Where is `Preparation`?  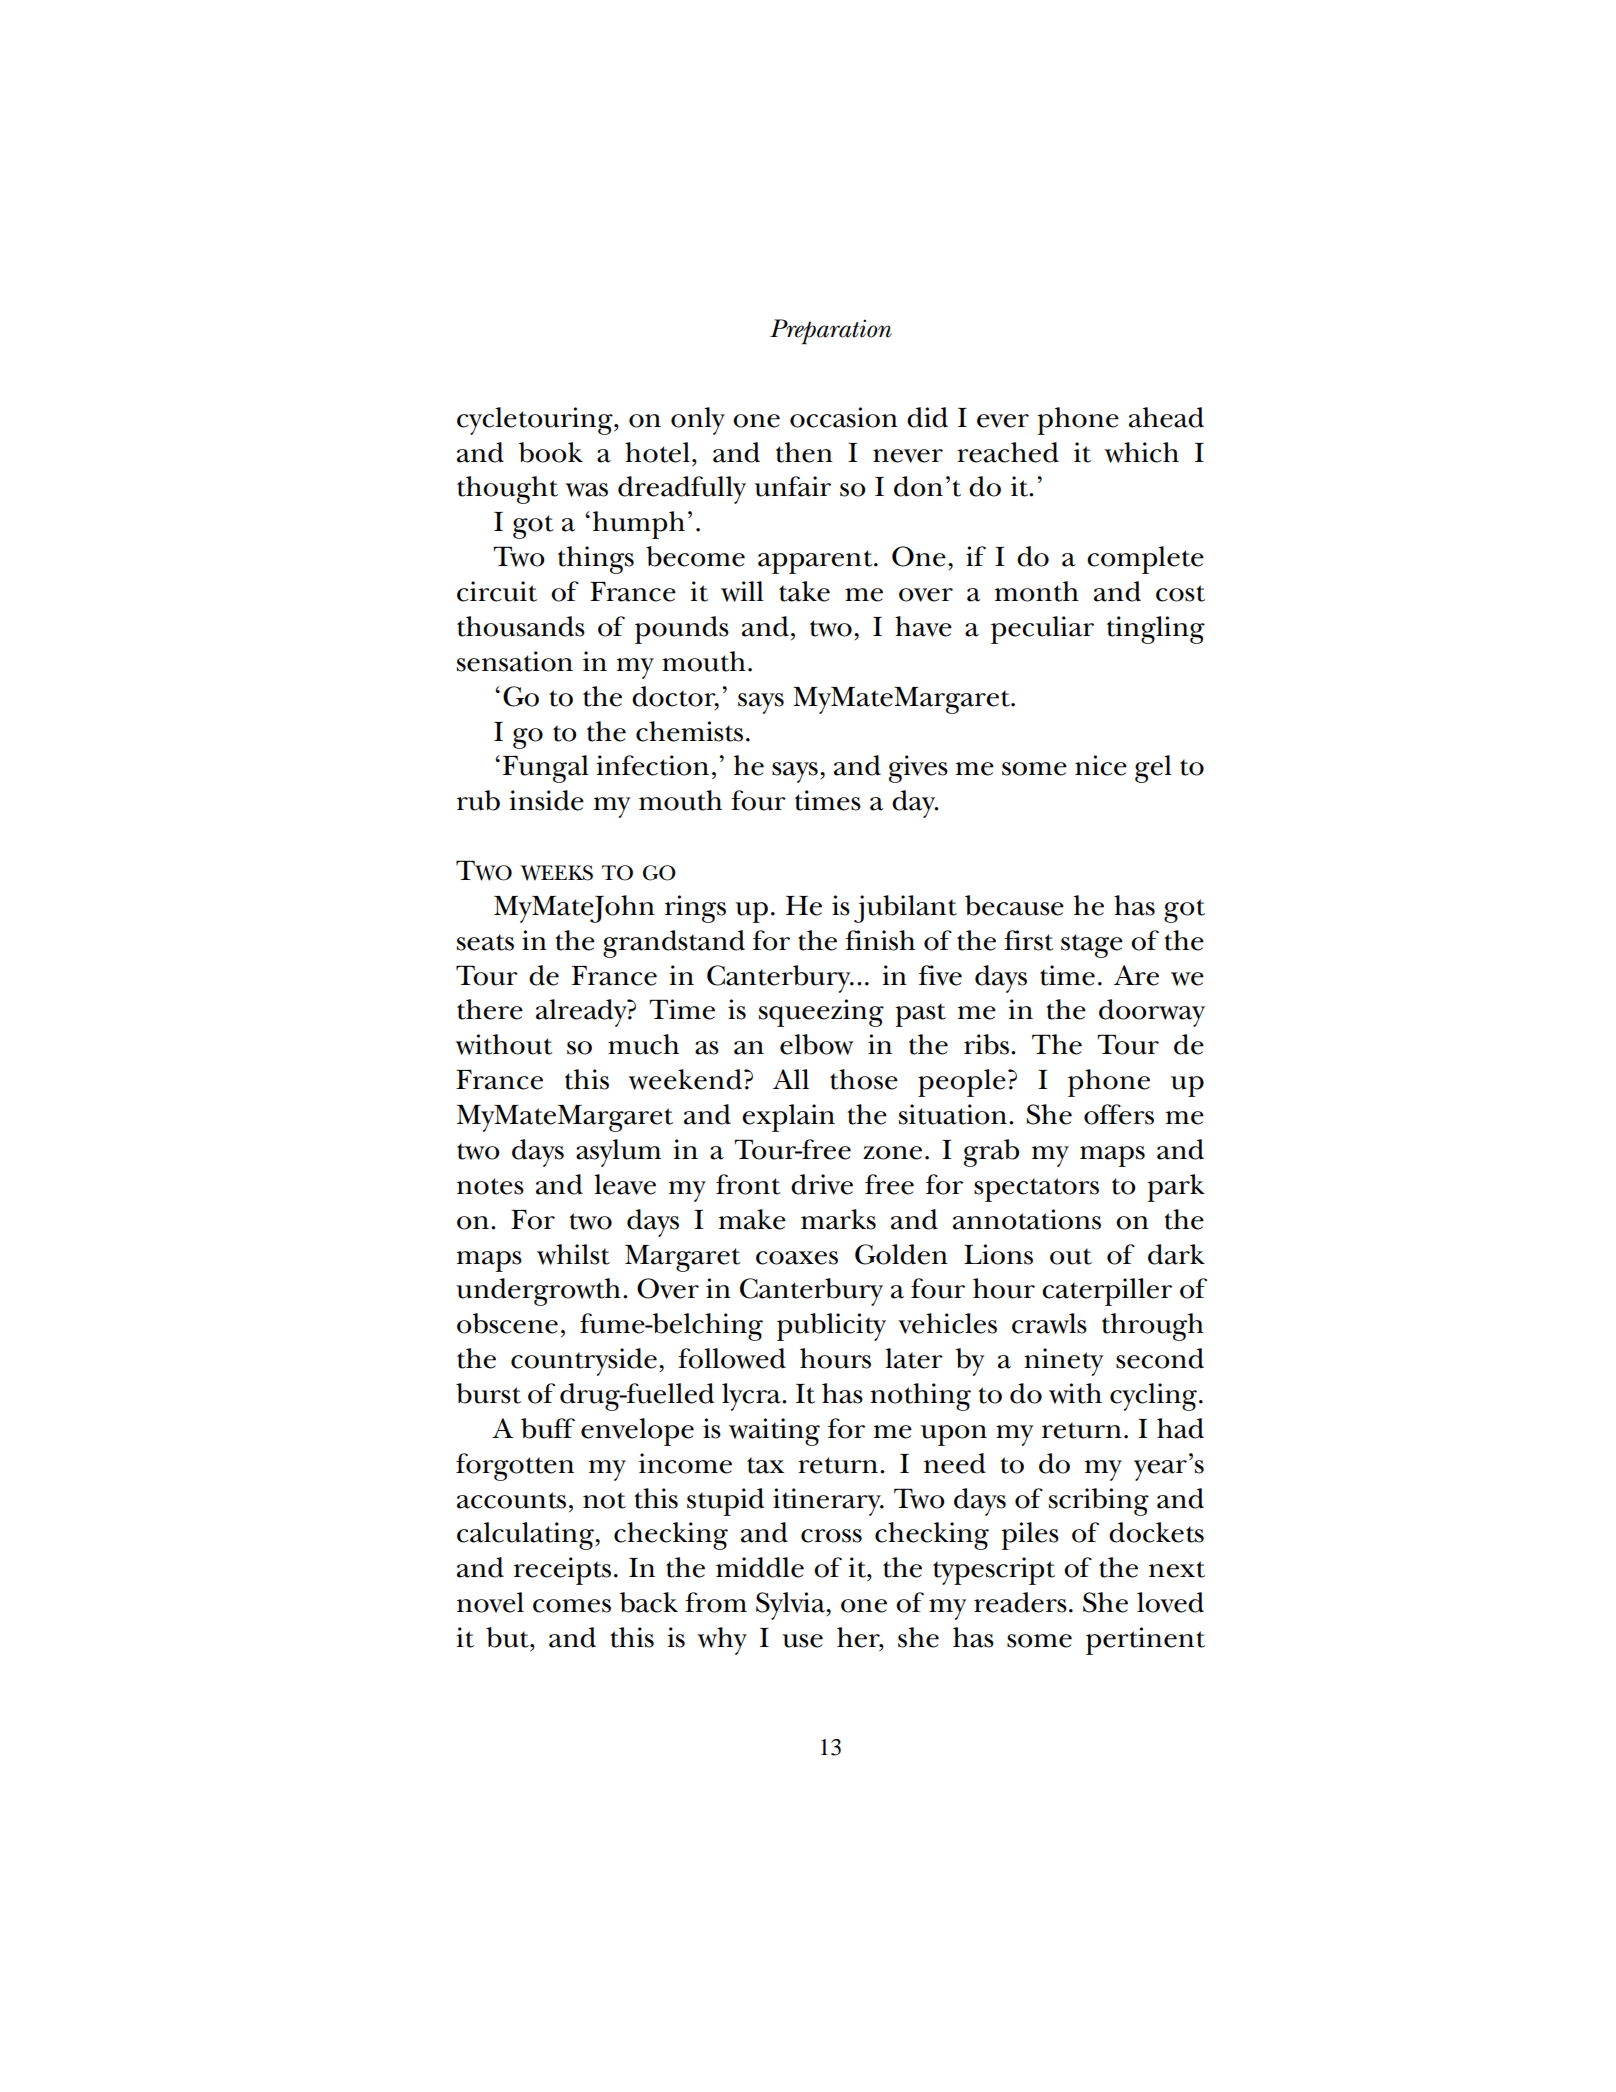
Preparation is located at coordinates (831, 332).
